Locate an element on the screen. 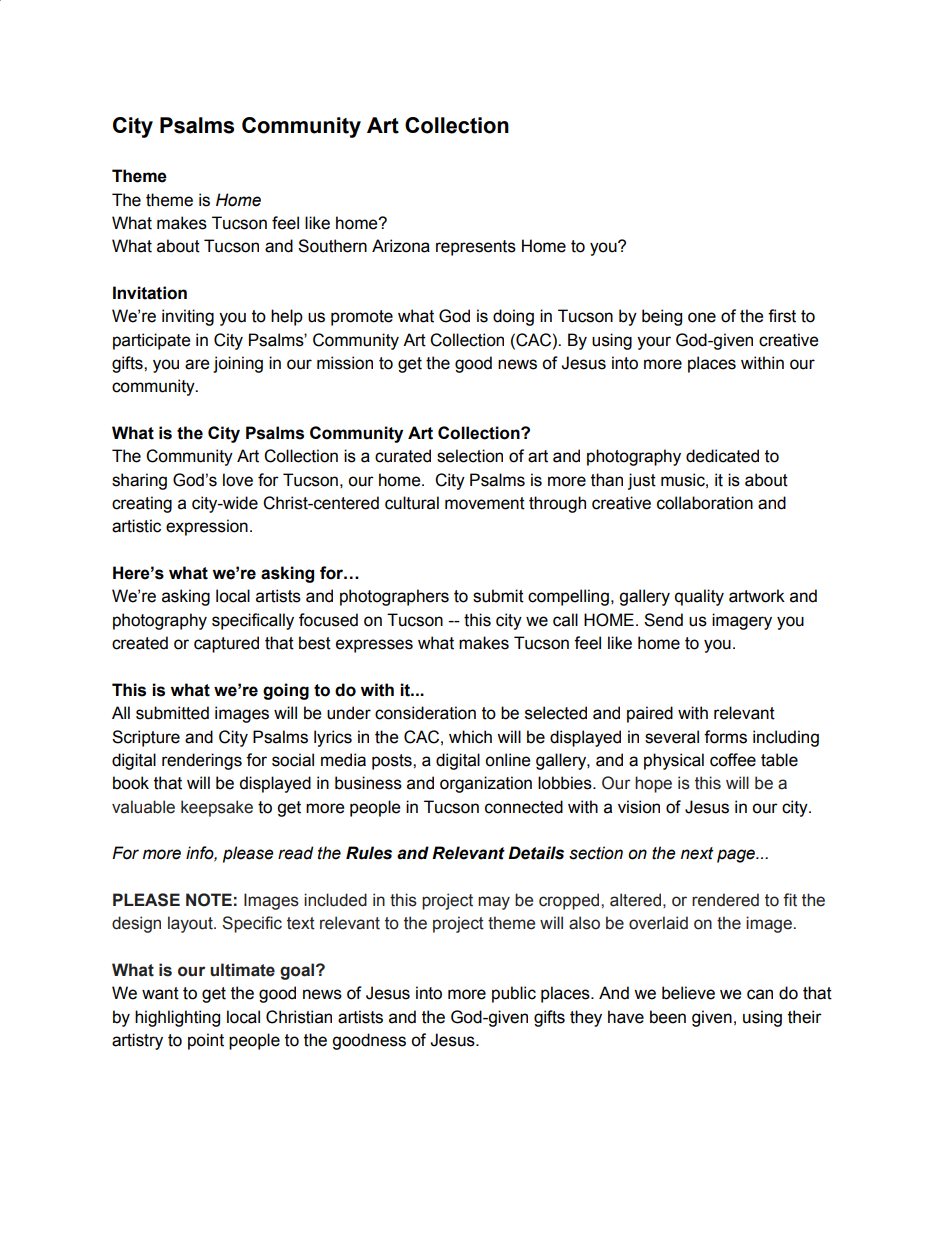  highlighting is located at coordinates (177, 1018).
